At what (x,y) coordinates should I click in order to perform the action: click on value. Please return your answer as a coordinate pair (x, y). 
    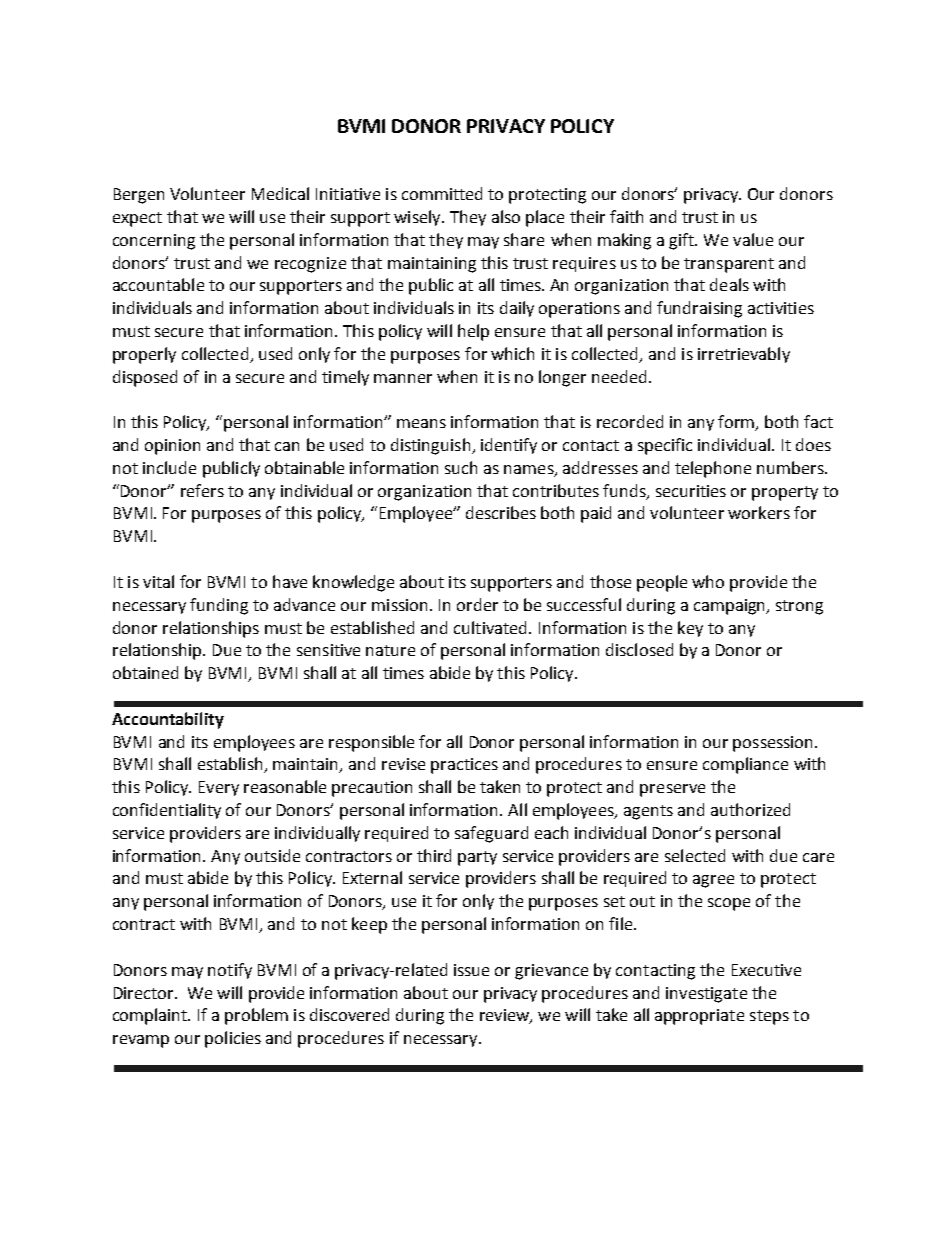
    Looking at the image, I should click on (753, 239).
